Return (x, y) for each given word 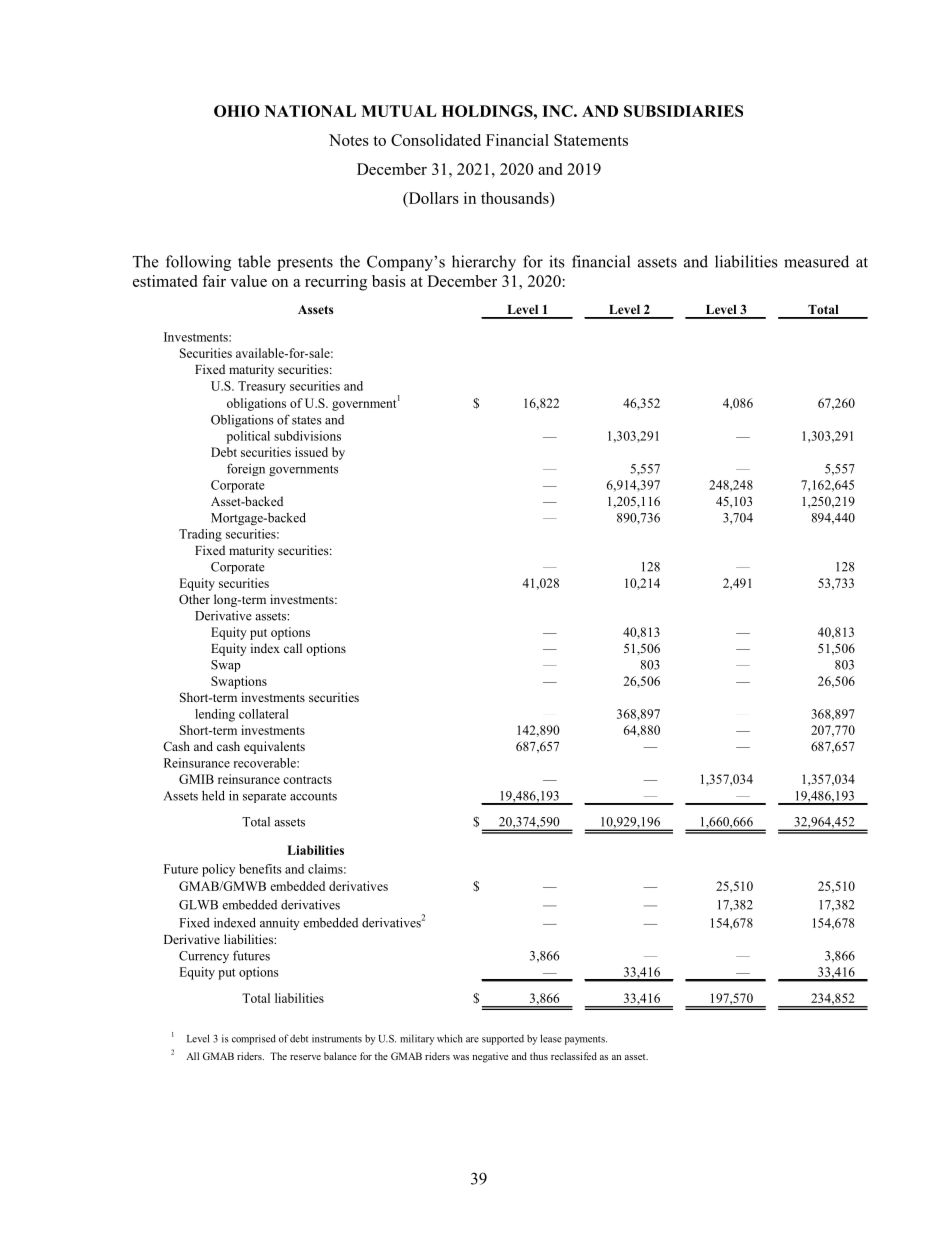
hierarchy (484, 263)
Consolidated (436, 140)
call (293, 648)
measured (816, 261)
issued (311, 452)
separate (264, 797)
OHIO (237, 111)
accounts (313, 796)
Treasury (262, 387)
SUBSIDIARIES (683, 111)
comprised (254, 1039)
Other (194, 599)
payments (586, 1040)
